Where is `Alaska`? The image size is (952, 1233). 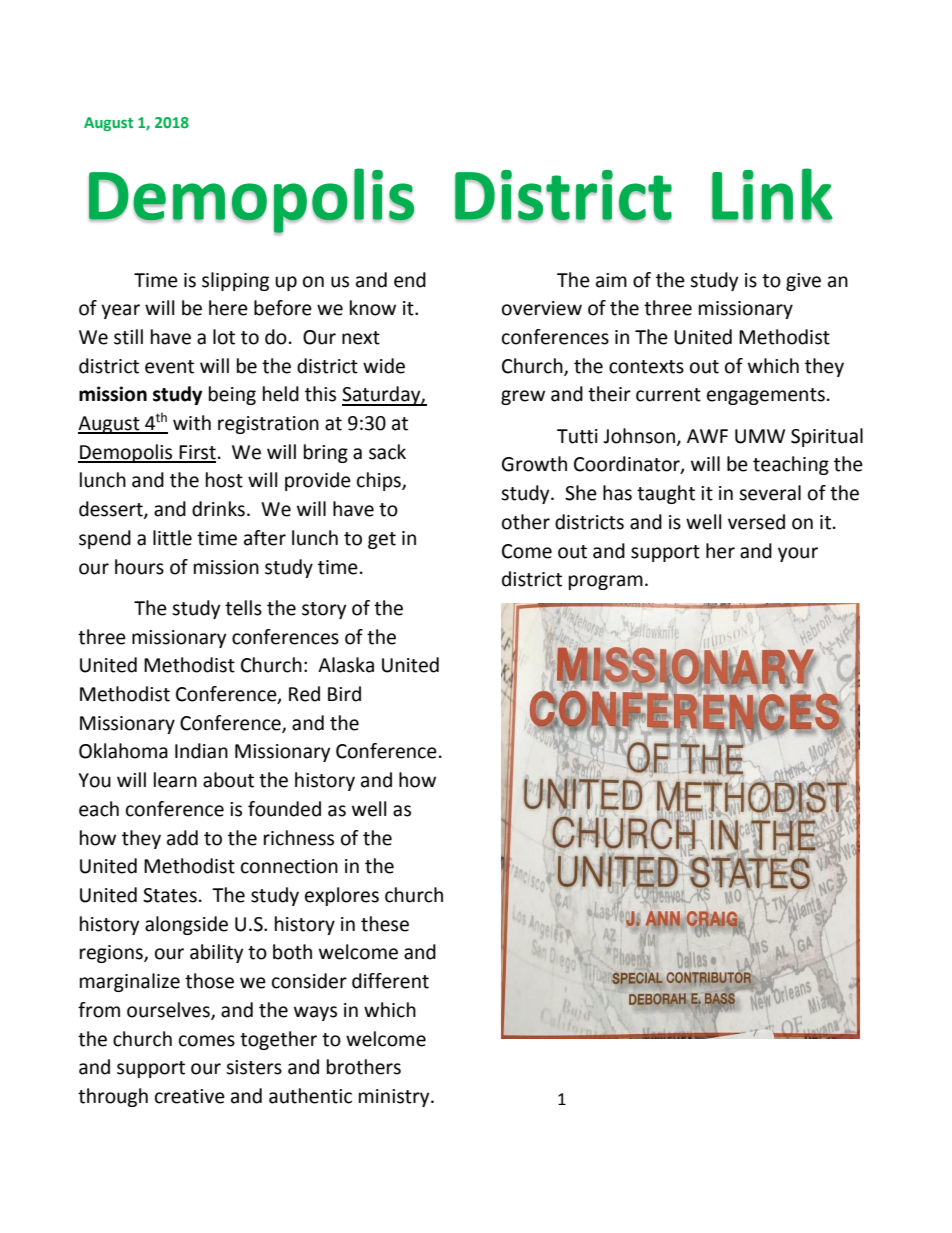 Alaska is located at coordinates (346, 665).
